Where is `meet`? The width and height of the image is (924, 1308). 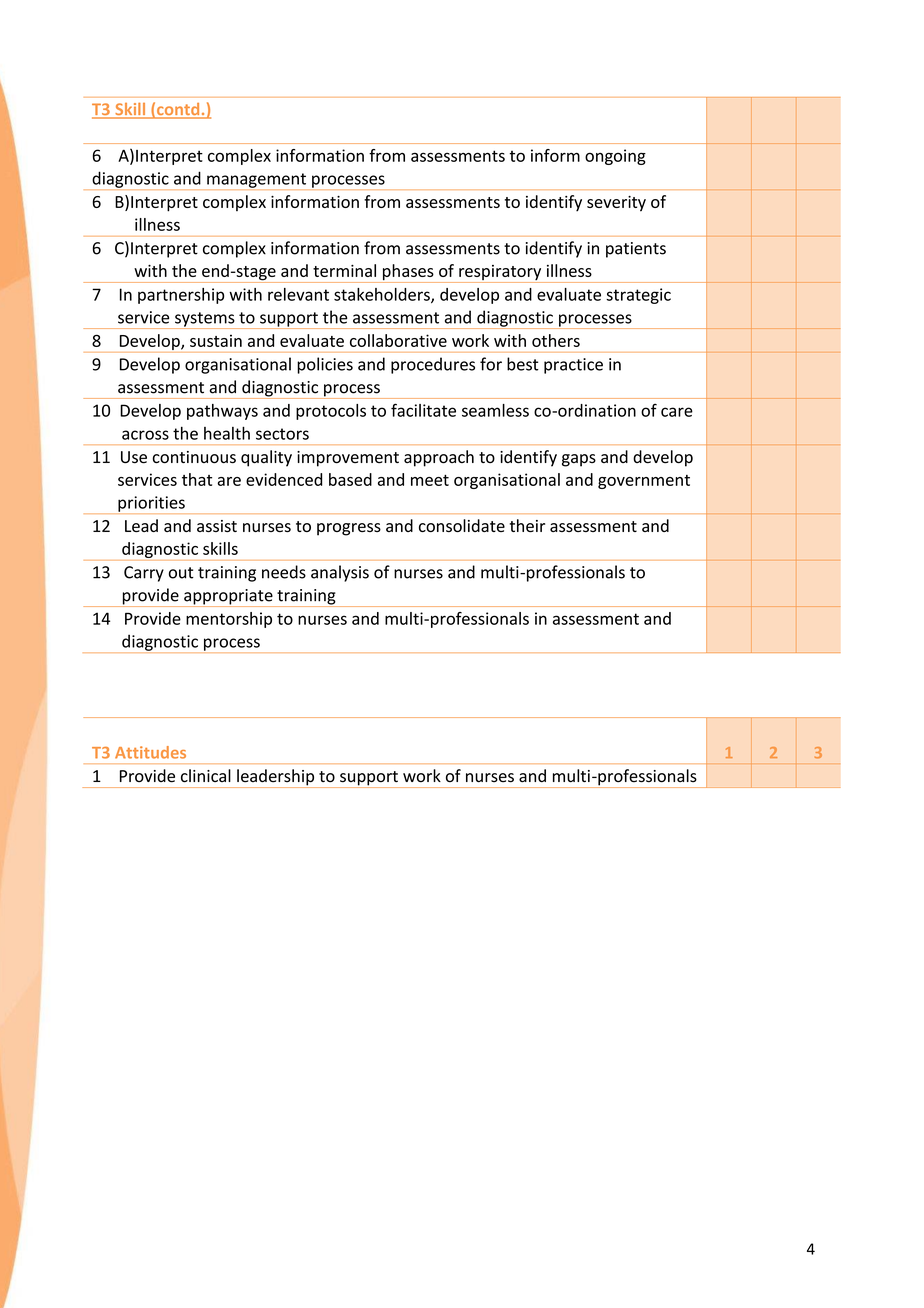
meet is located at coordinates (430, 480).
